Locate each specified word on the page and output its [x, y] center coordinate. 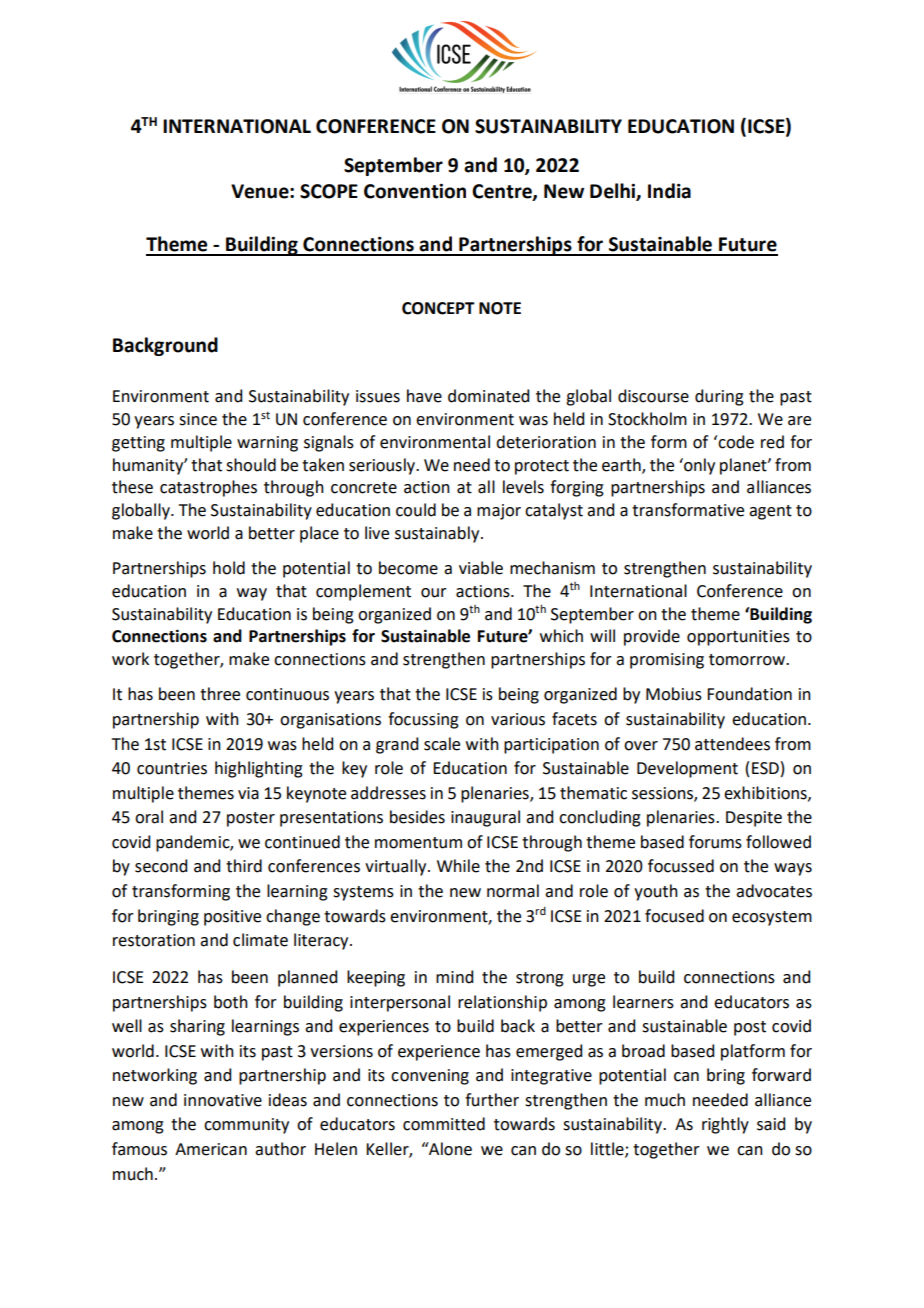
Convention [415, 191]
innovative [223, 1100]
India [669, 191]
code [736, 442]
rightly [725, 1125]
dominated [488, 396]
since [198, 419]
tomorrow [748, 660]
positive [232, 918]
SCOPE [329, 191]
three [220, 694]
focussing [423, 720]
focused [674, 916]
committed [444, 1124]
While [458, 866]
